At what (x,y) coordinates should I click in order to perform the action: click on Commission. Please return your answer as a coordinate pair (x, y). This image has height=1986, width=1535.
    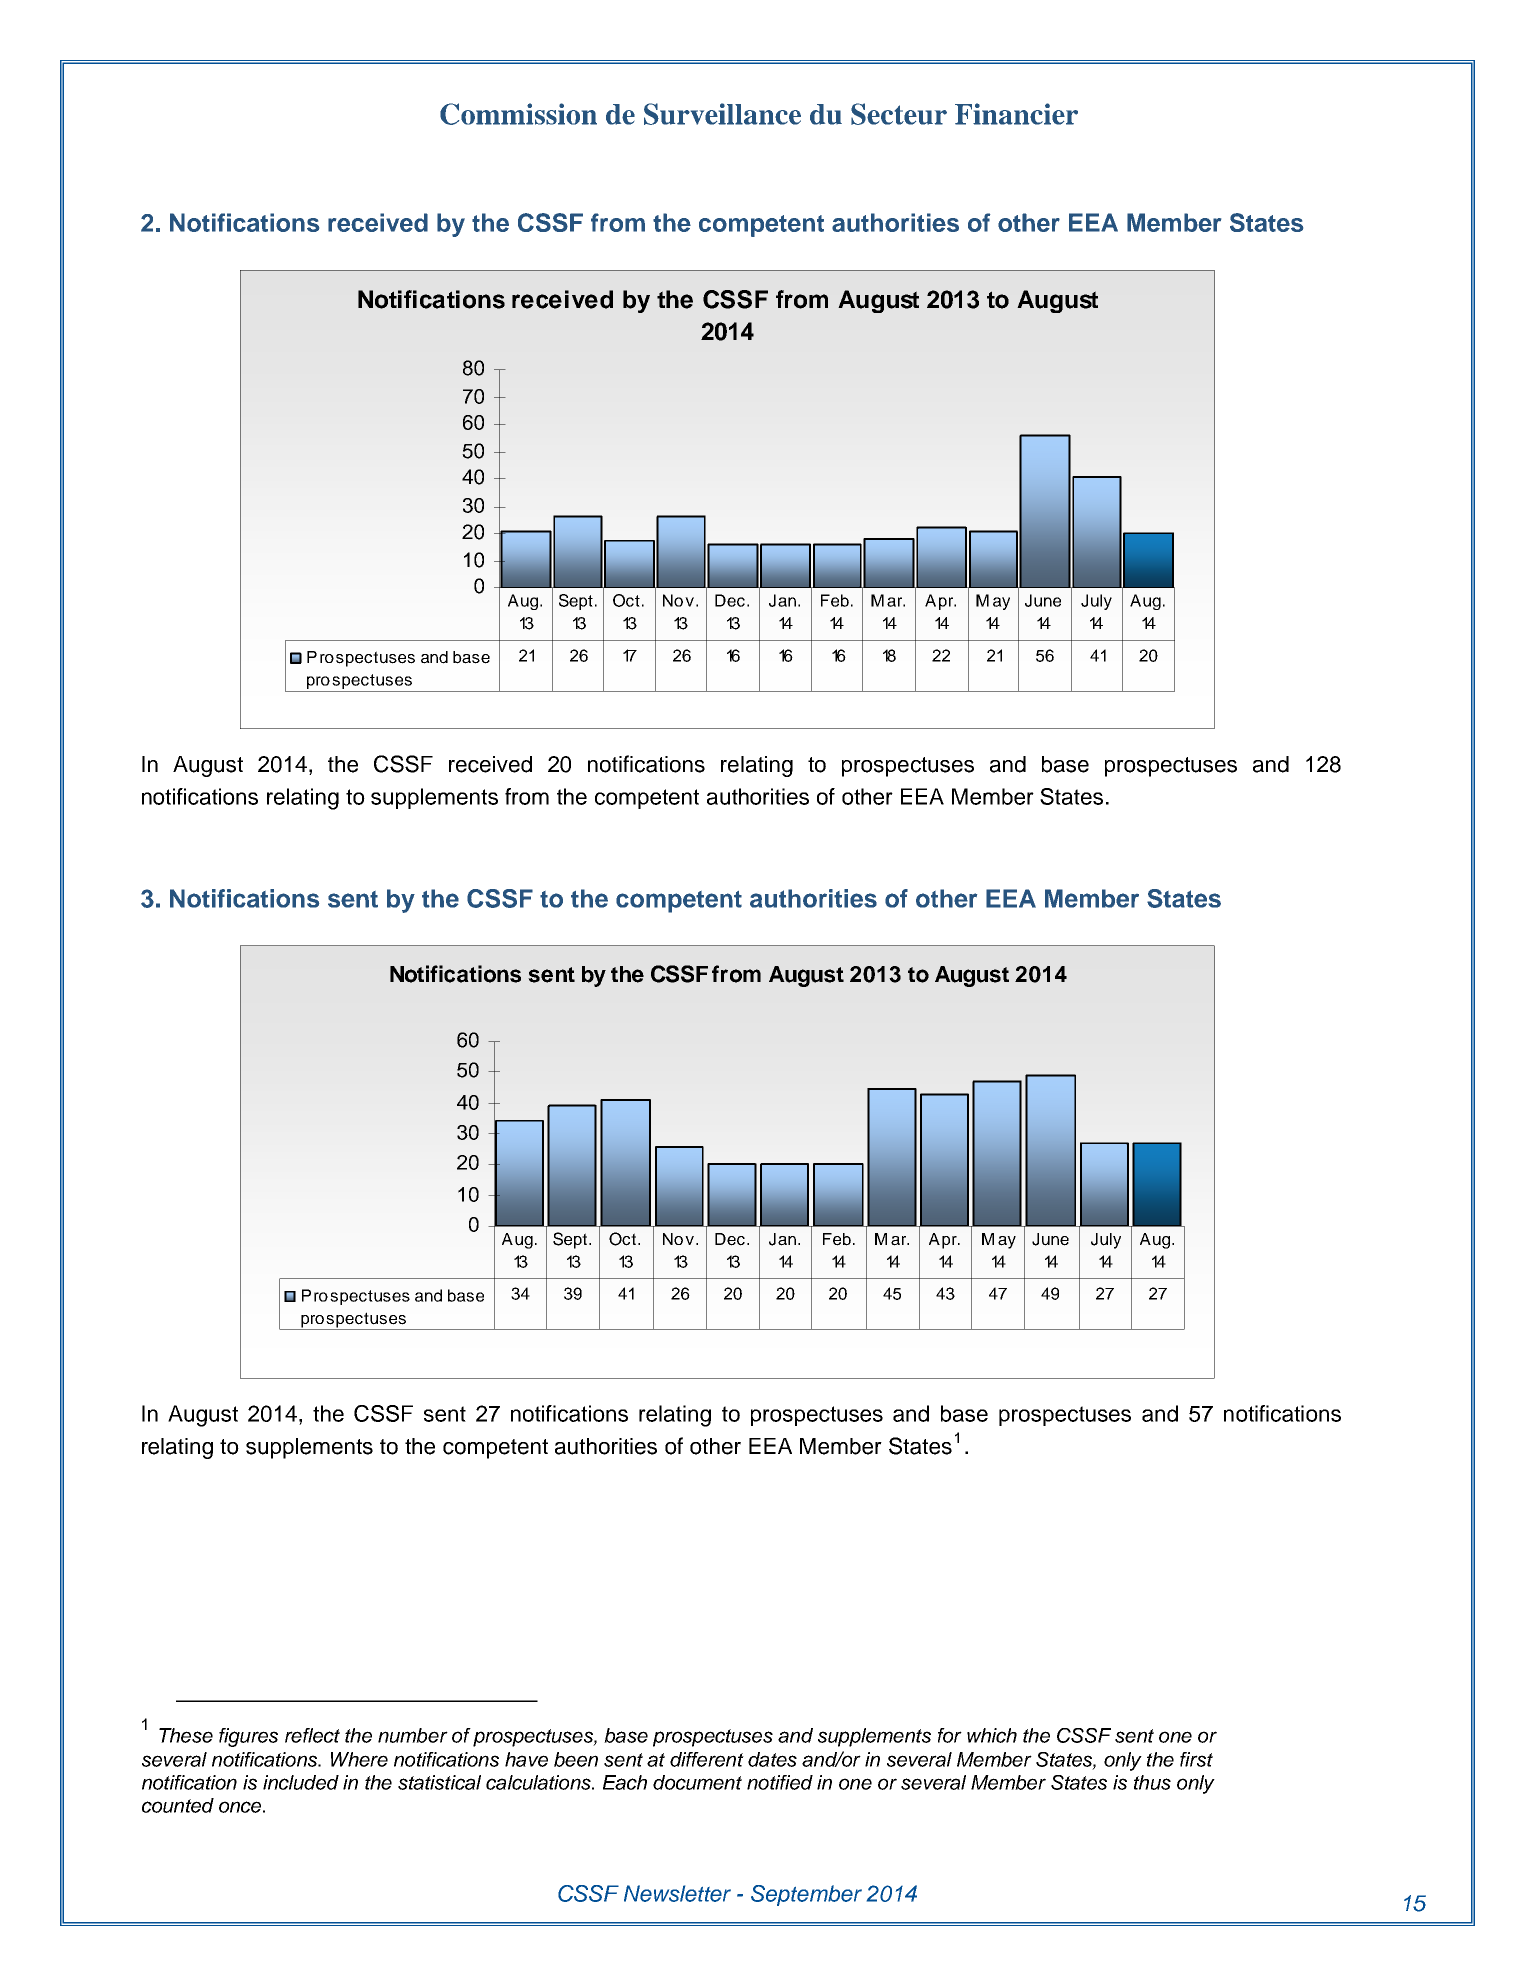
    Looking at the image, I should click on (518, 114).
